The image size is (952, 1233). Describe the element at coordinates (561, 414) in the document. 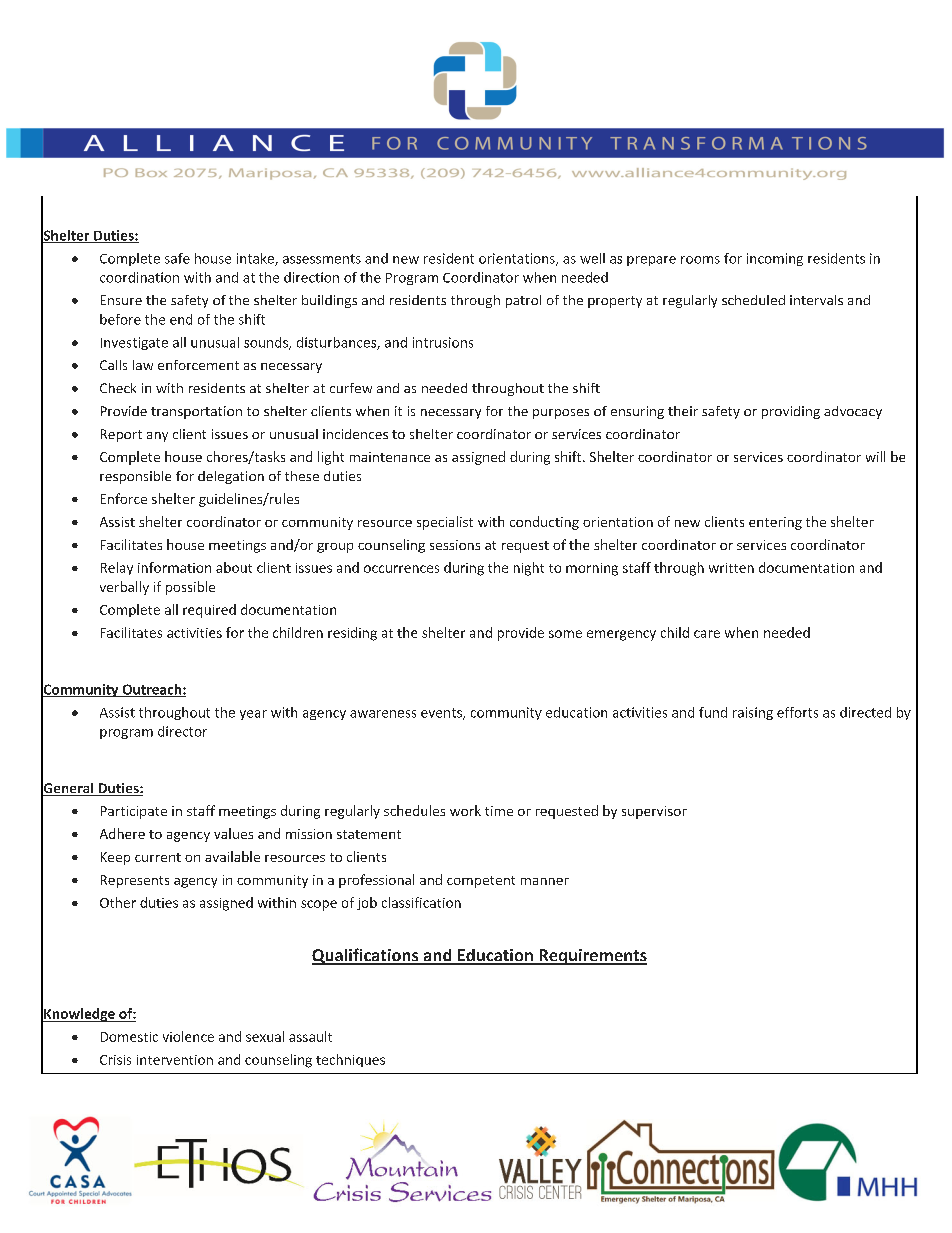

I see `purposes` at that location.
